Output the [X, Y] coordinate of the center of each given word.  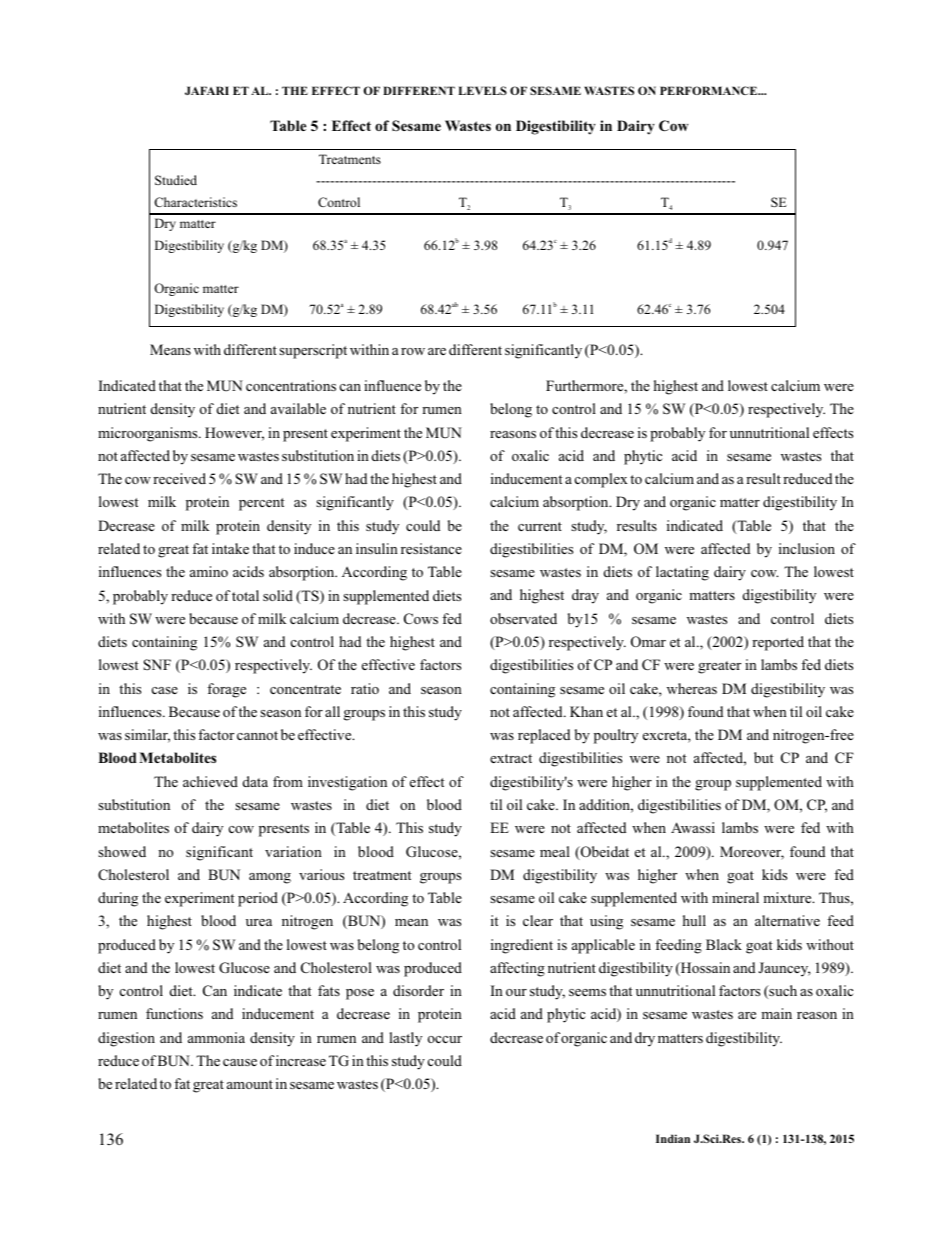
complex [601, 480]
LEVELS [482, 90]
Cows [421, 618]
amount [250, 1084]
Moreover [752, 853]
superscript [313, 351]
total [245, 595]
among [270, 878]
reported [778, 643]
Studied [176, 180]
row [413, 351]
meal [555, 851]
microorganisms [149, 434]
